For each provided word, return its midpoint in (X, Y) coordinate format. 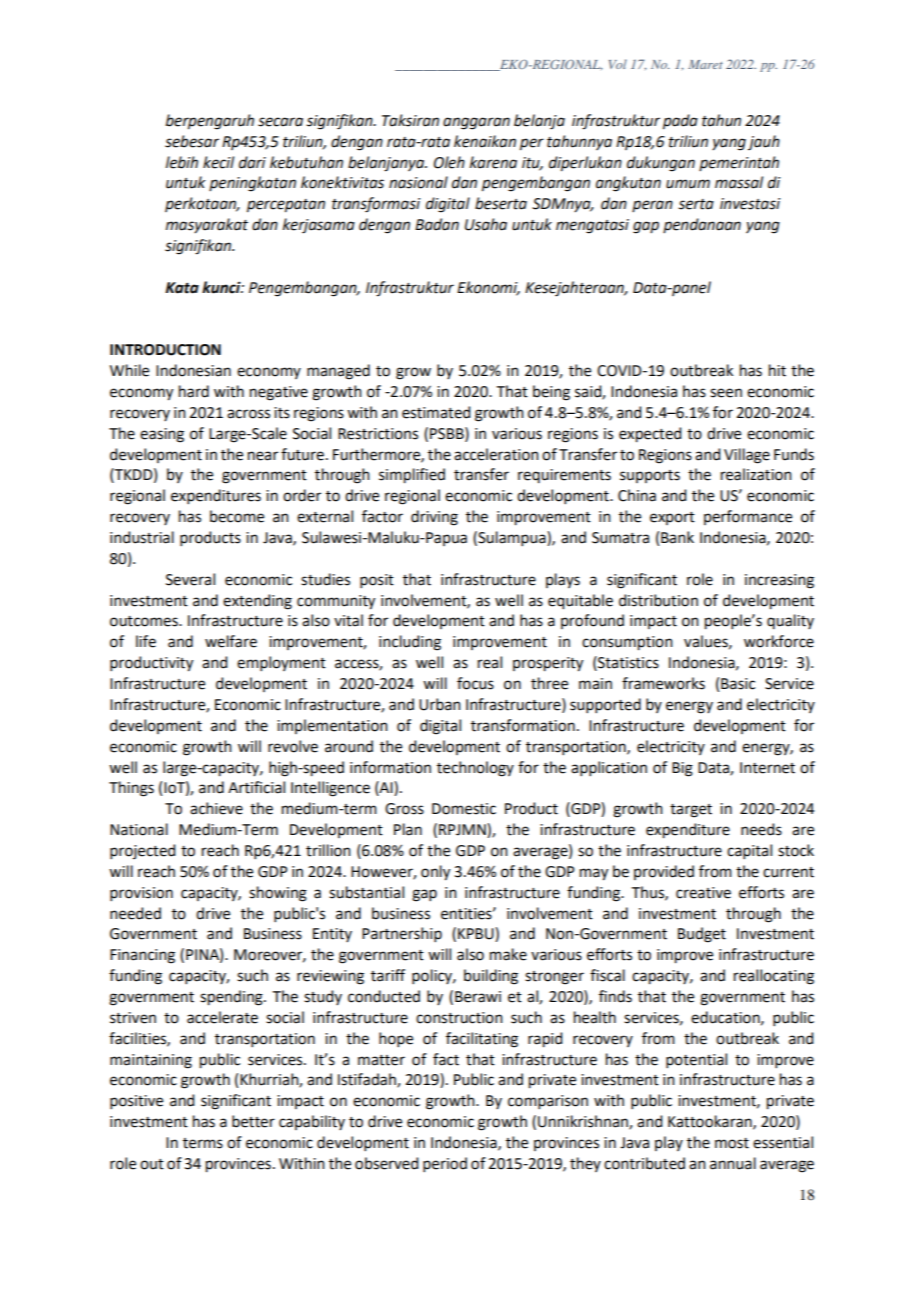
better (253, 1121)
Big (682, 769)
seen (726, 393)
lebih (182, 162)
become (237, 516)
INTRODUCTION (165, 350)
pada (680, 122)
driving (434, 518)
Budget (702, 935)
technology (475, 769)
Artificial (256, 787)
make (508, 954)
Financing (142, 956)
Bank (677, 537)
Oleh (449, 162)
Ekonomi (488, 288)
